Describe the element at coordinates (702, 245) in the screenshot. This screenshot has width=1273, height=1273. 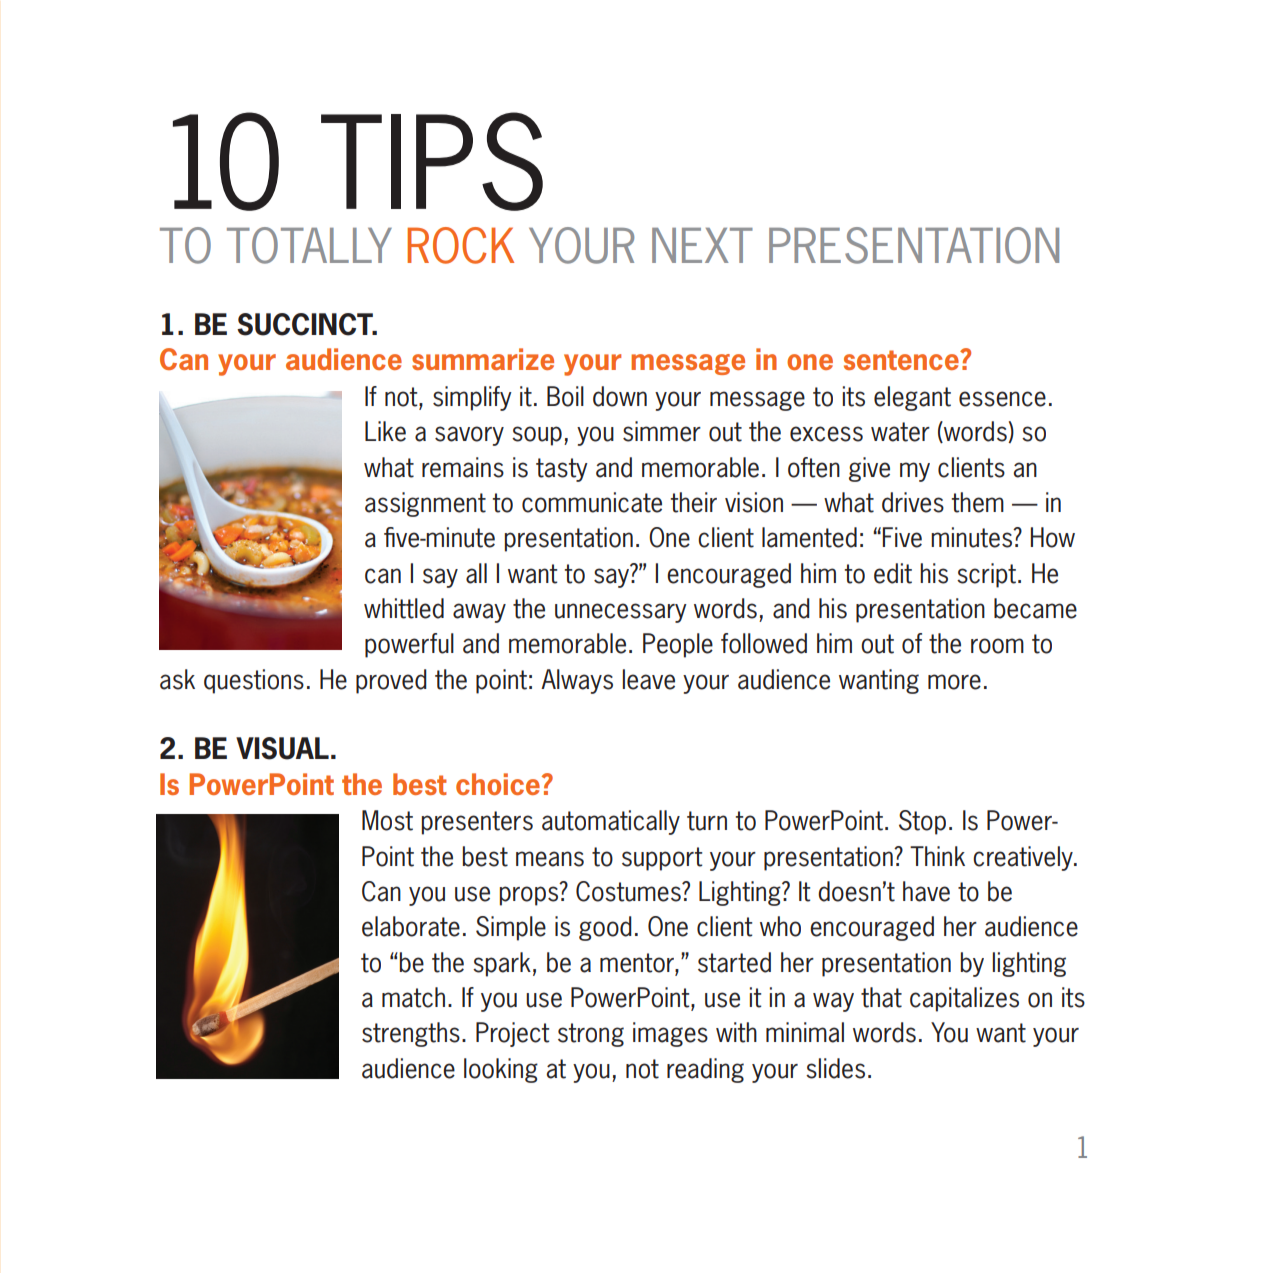
I see `NEXT` at that location.
